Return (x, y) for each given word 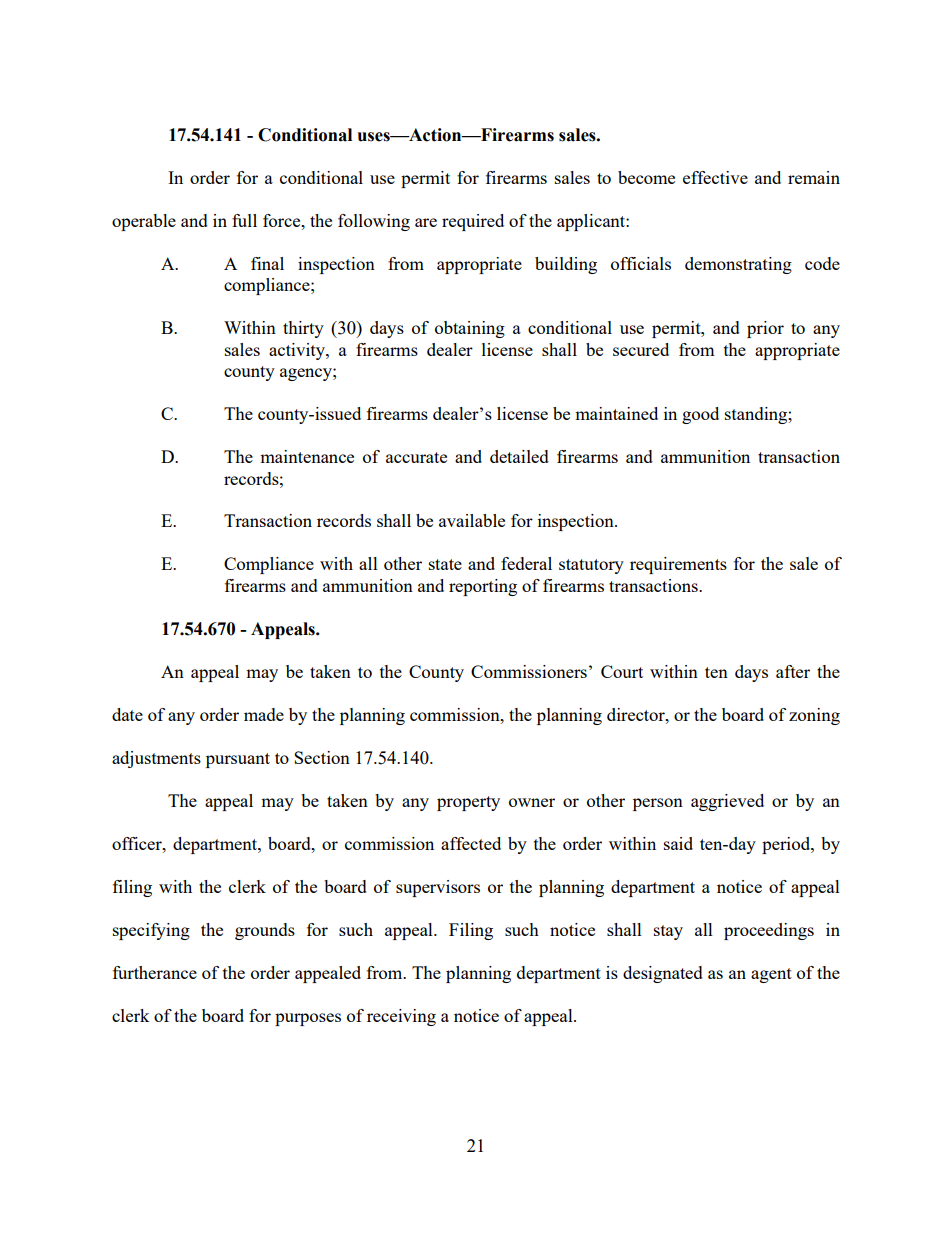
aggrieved (727, 802)
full (244, 220)
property (468, 803)
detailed (519, 456)
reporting (483, 587)
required (473, 222)
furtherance (155, 972)
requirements (678, 565)
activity (298, 351)
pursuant (238, 760)
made (264, 714)
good (700, 415)
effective (715, 177)
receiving (401, 1017)
